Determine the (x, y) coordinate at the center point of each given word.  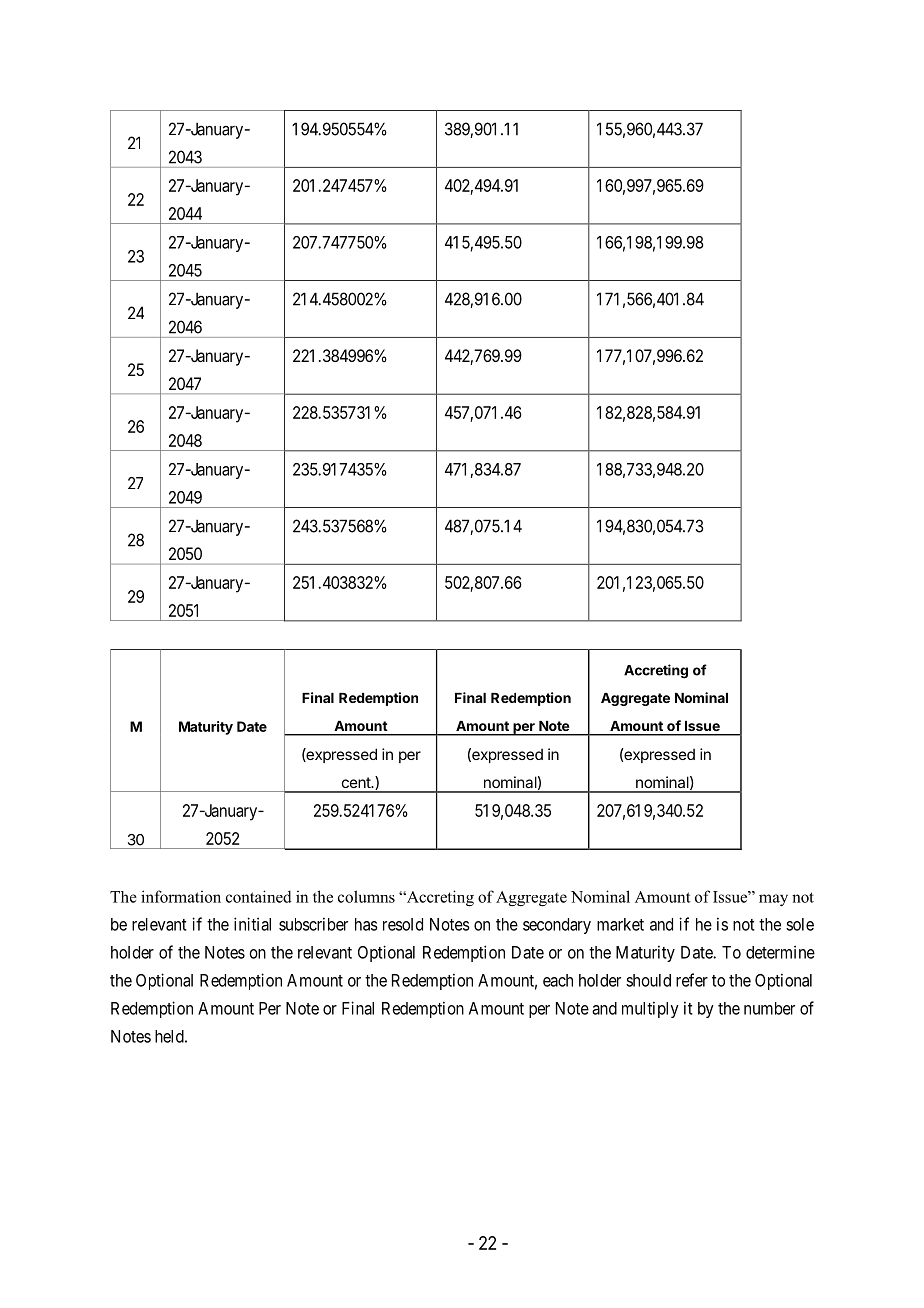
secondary (557, 926)
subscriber (313, 924)
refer (692, 980)
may (773, 900)
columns (366, 896)
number (769, 1008)
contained (259, 896)
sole (800, 924)
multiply (650, 1009)
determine (780, 952)
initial (252, 924)
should (648, 980)
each (558, 980)
